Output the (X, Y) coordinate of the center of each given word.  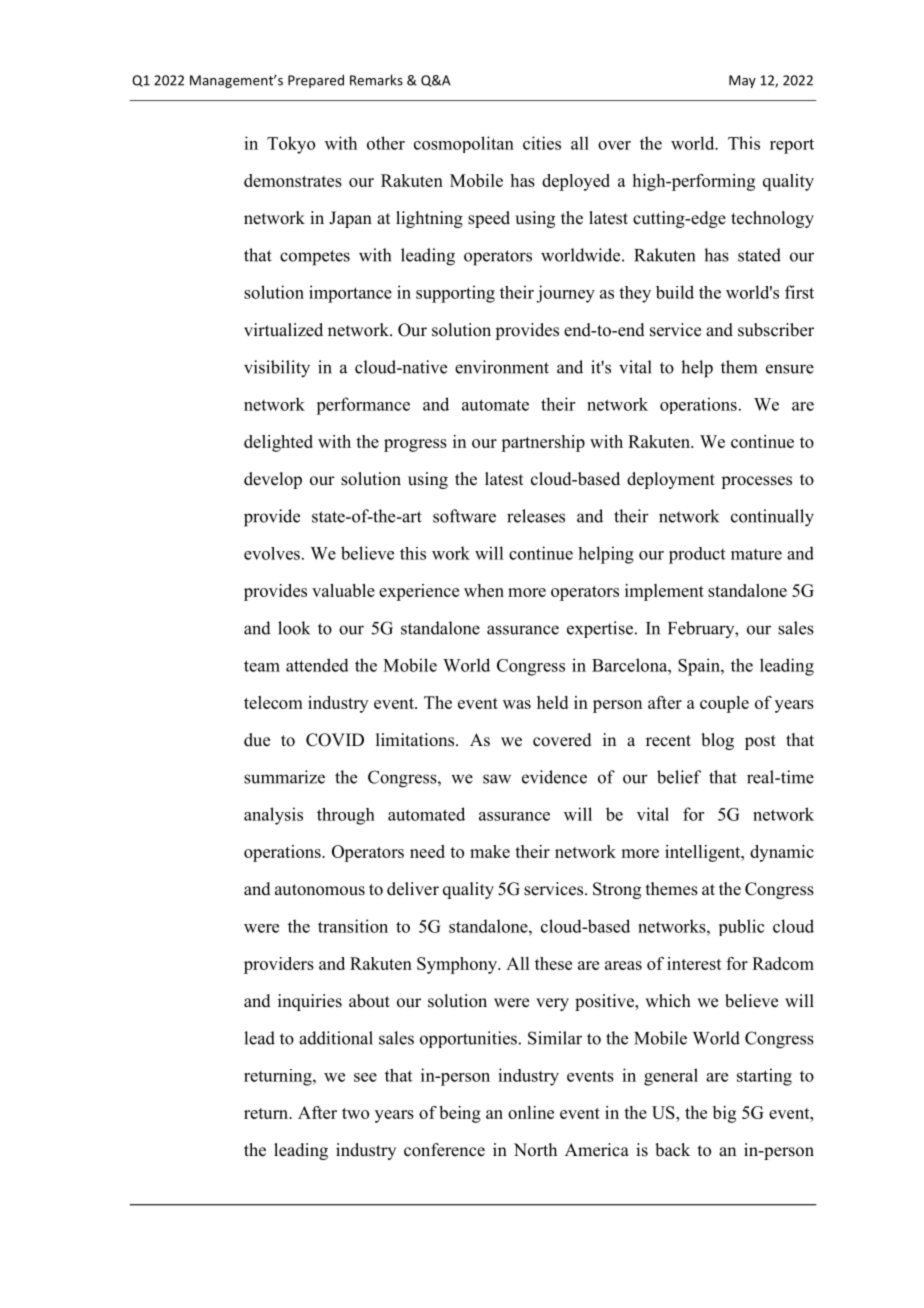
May (742, 81)
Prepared (316, 81)
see (365, 1077)
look (294, 628)
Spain (700, 667)
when (484, 590)
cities (542, 143)
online (531, 1112)
